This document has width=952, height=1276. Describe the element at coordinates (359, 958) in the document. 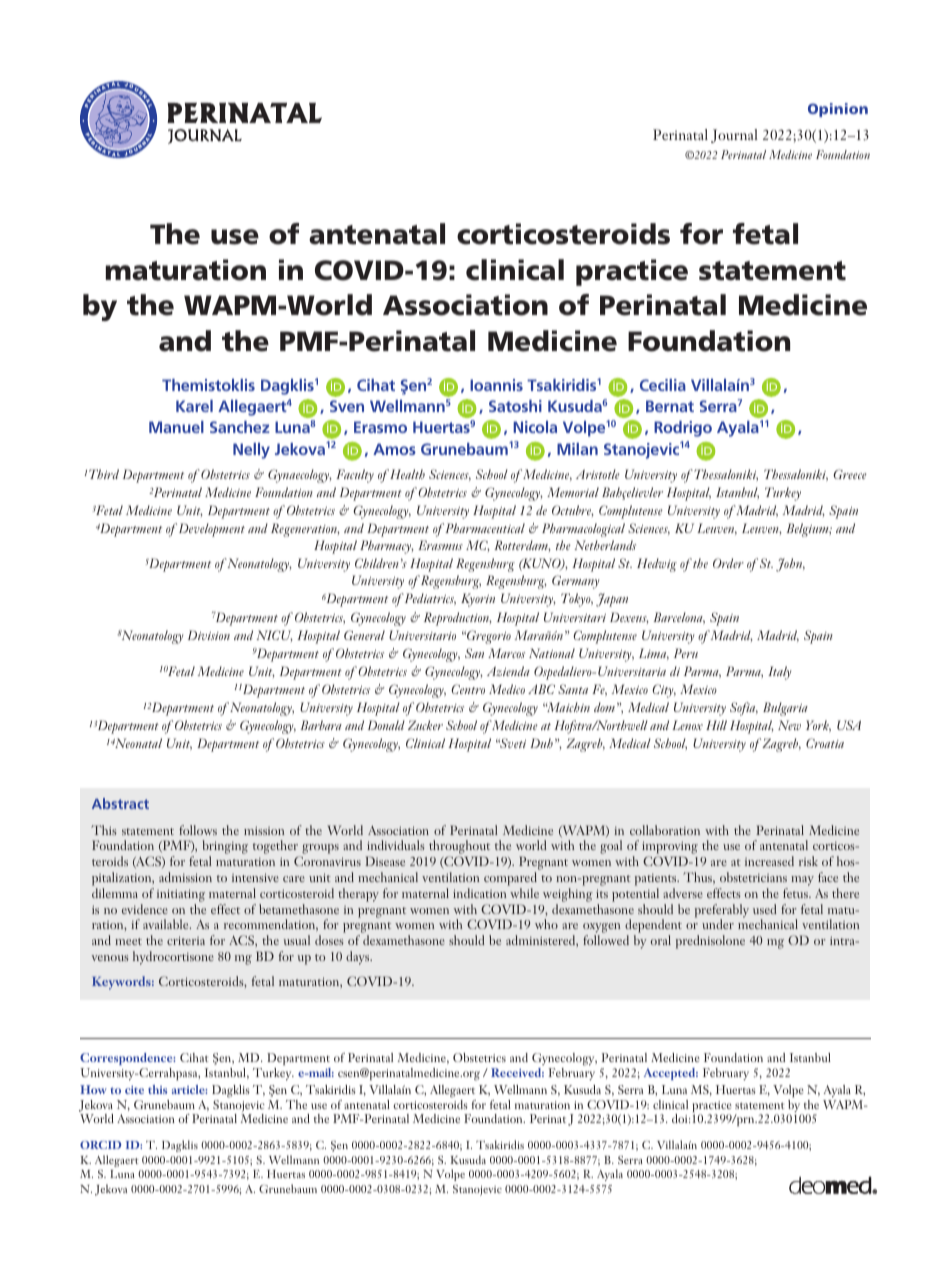

I see `days` at that location.
